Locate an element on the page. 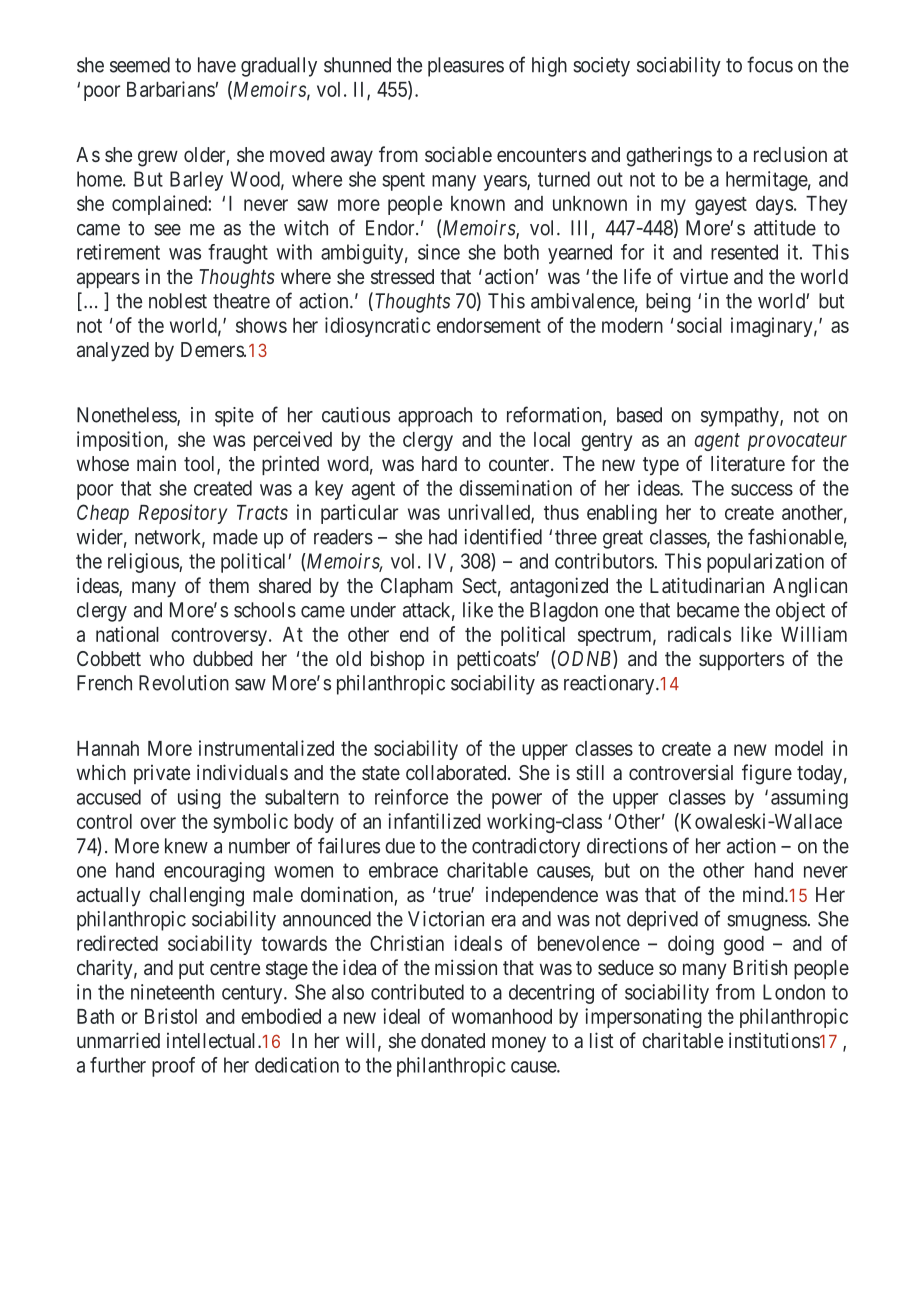 The width and height of the document is (924, 1308). supporters is located at coordinates (741, 661).
